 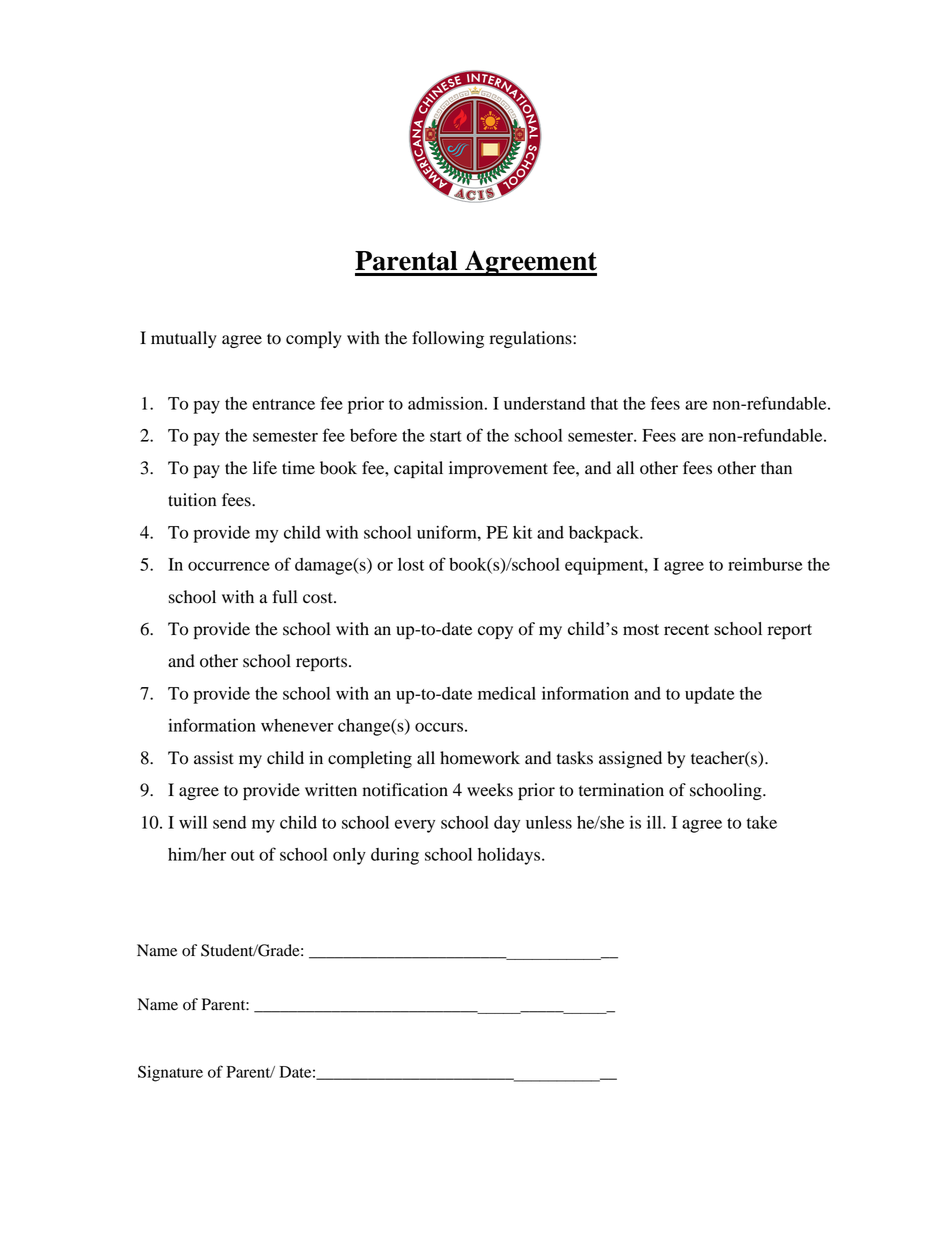 I want to click on holidays, so click(x=510, y=856).
